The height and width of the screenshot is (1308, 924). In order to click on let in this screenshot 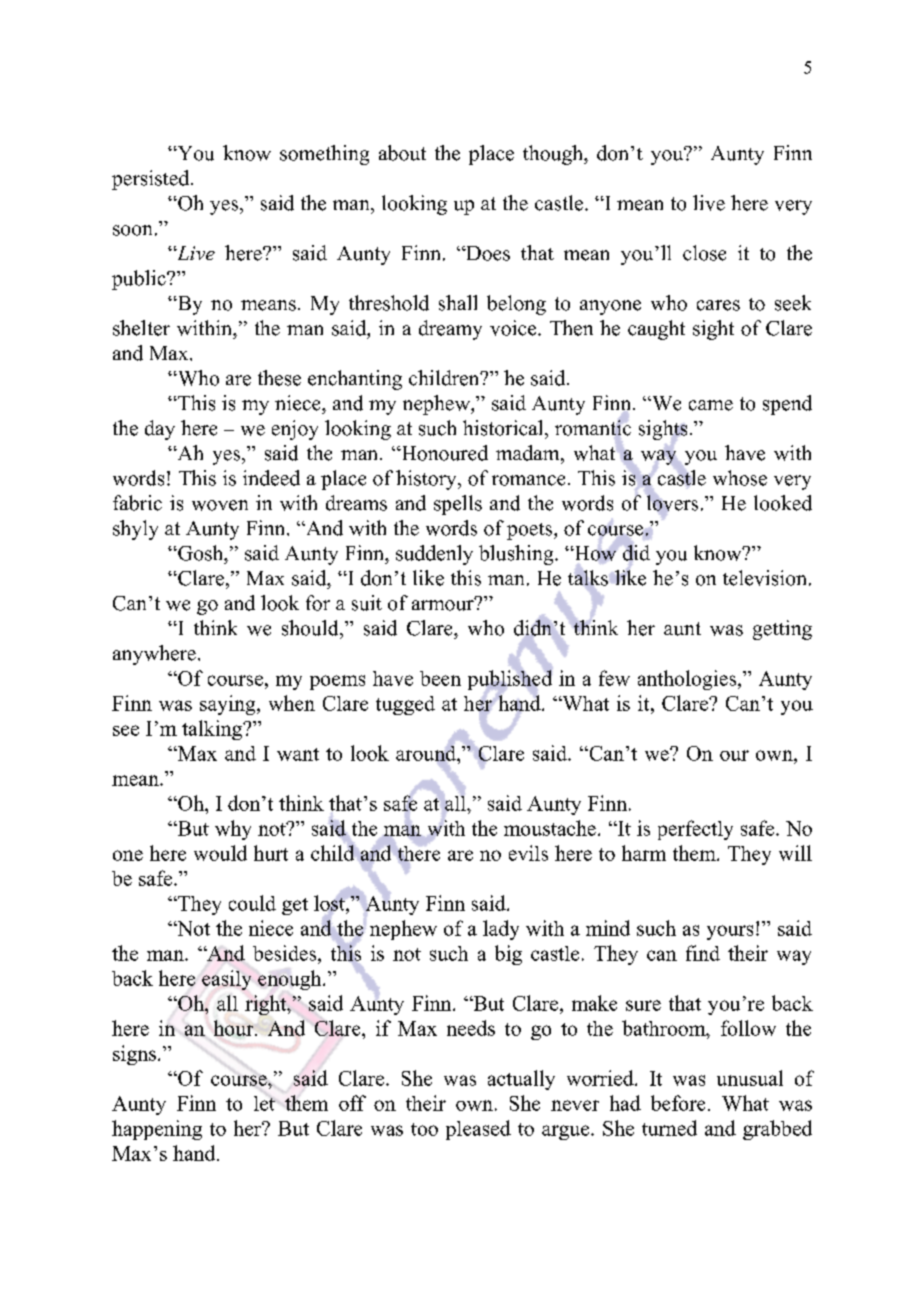, I will do `click(264, 1103)`.
